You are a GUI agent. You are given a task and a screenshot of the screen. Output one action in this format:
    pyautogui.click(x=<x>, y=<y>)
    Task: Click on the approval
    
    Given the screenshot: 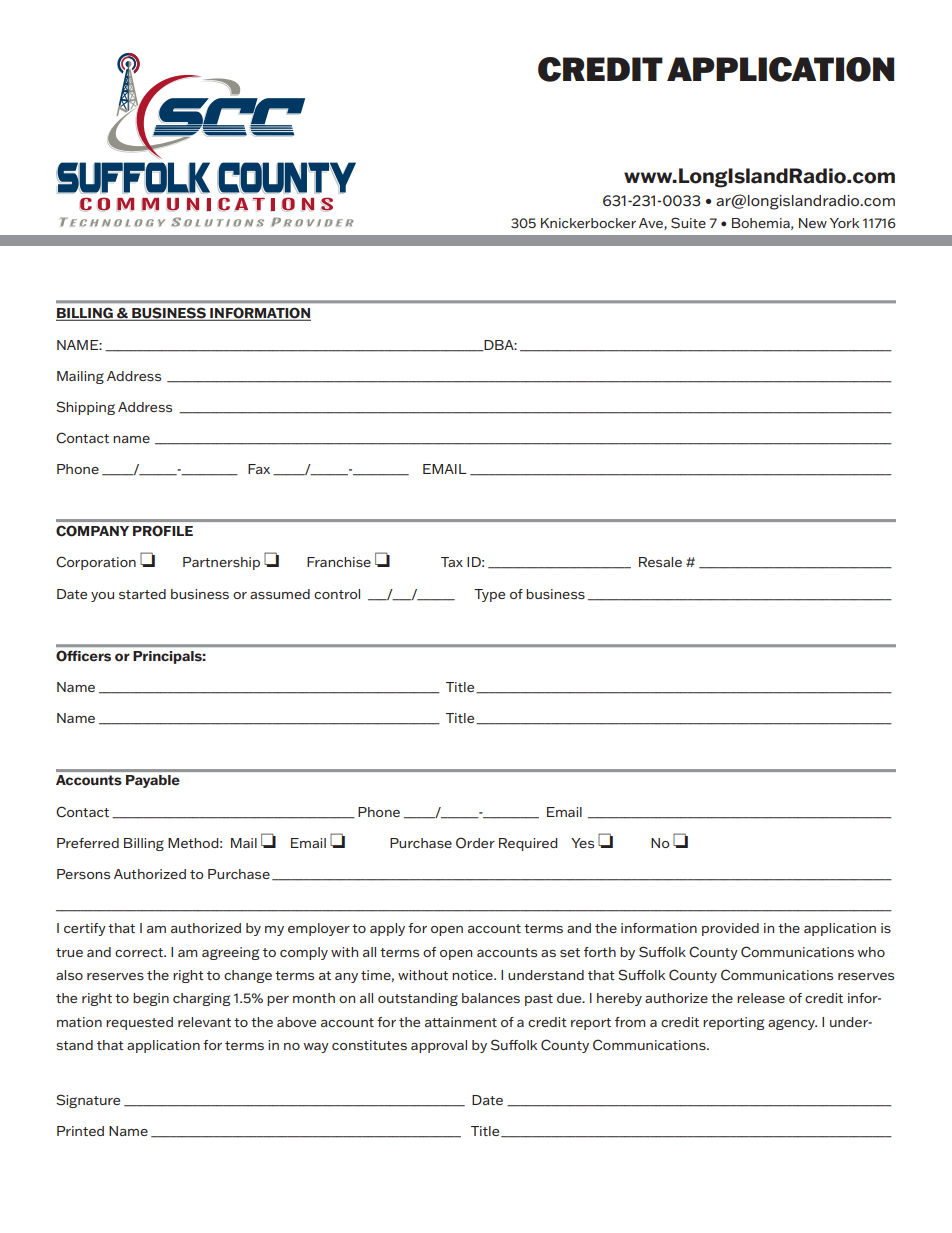 What is the action you would take?
    pyautogui.click(x=439, y=1046)
